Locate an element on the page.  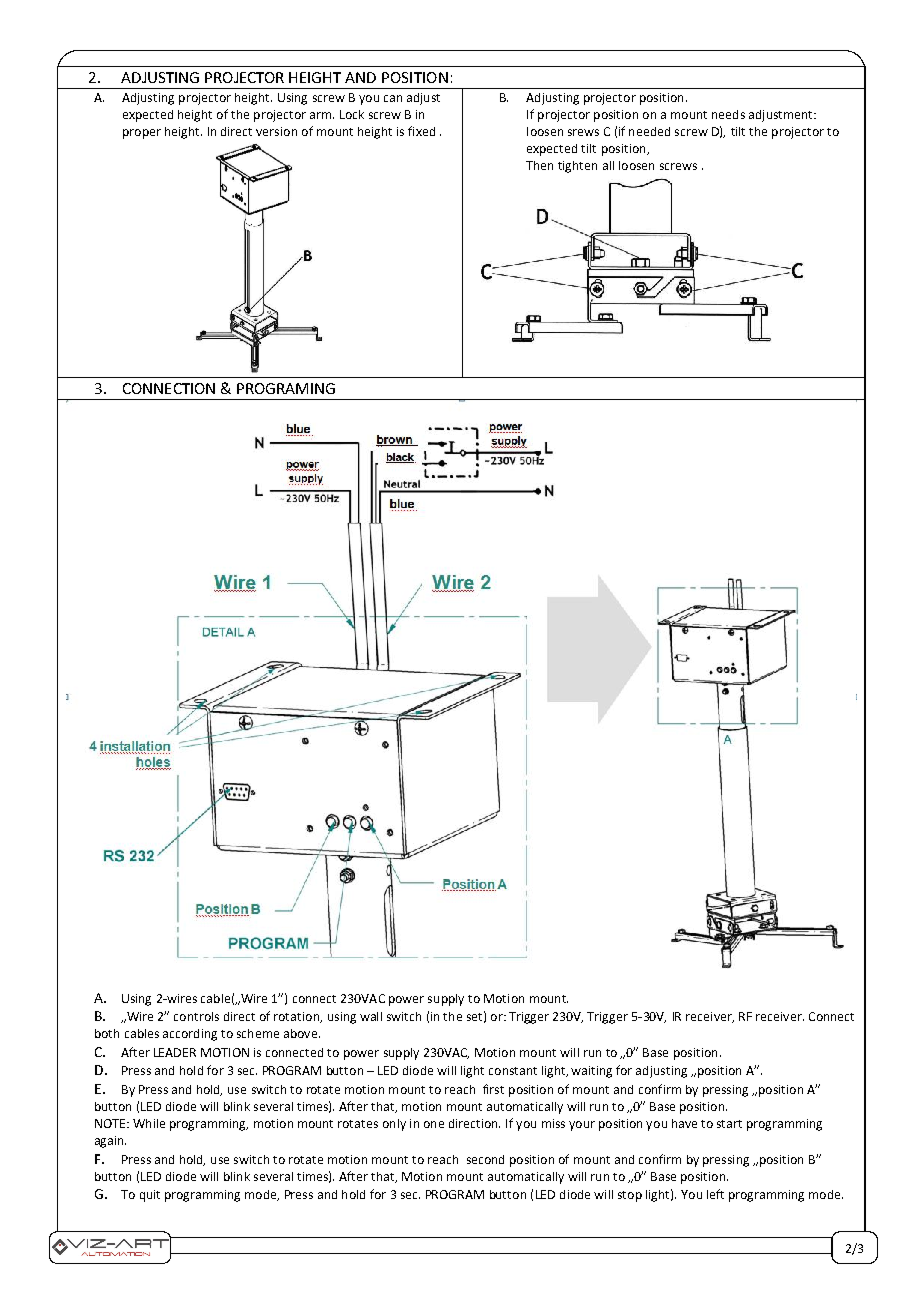
tighten is located at coordinates (577, 167).
